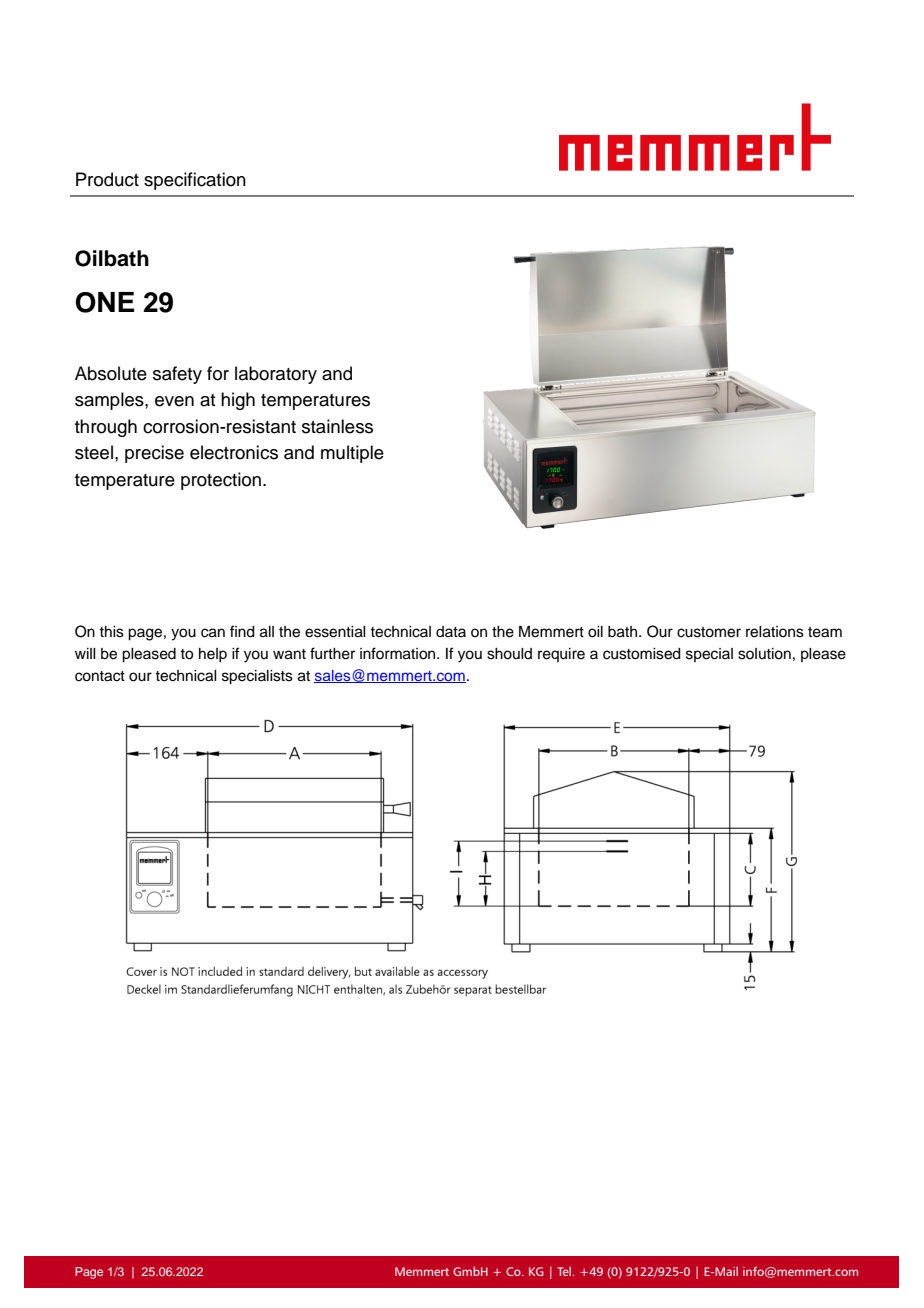  I want to click on specification, so click(195, 181).
